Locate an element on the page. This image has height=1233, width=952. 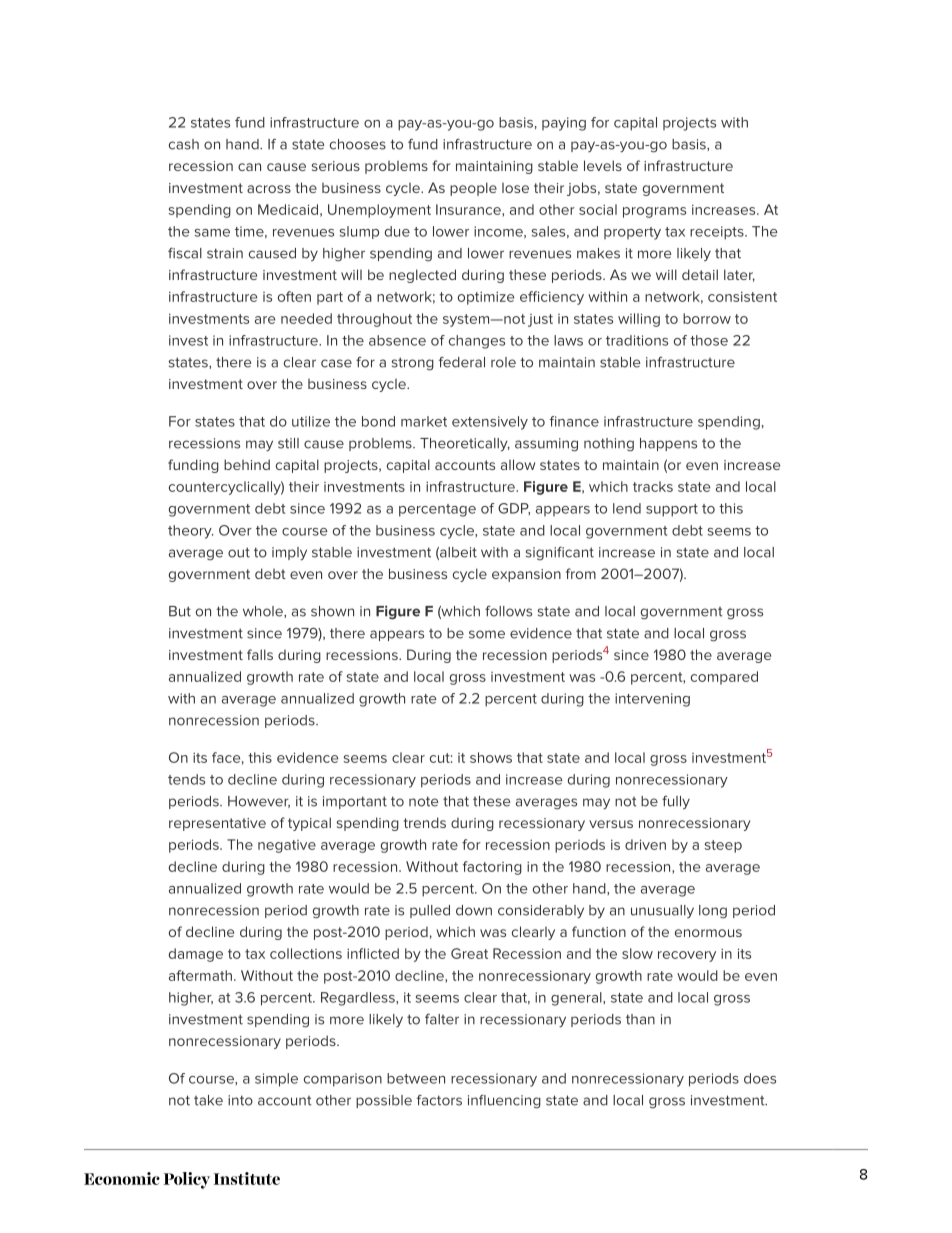
people is located at coordinates (473, 189).
